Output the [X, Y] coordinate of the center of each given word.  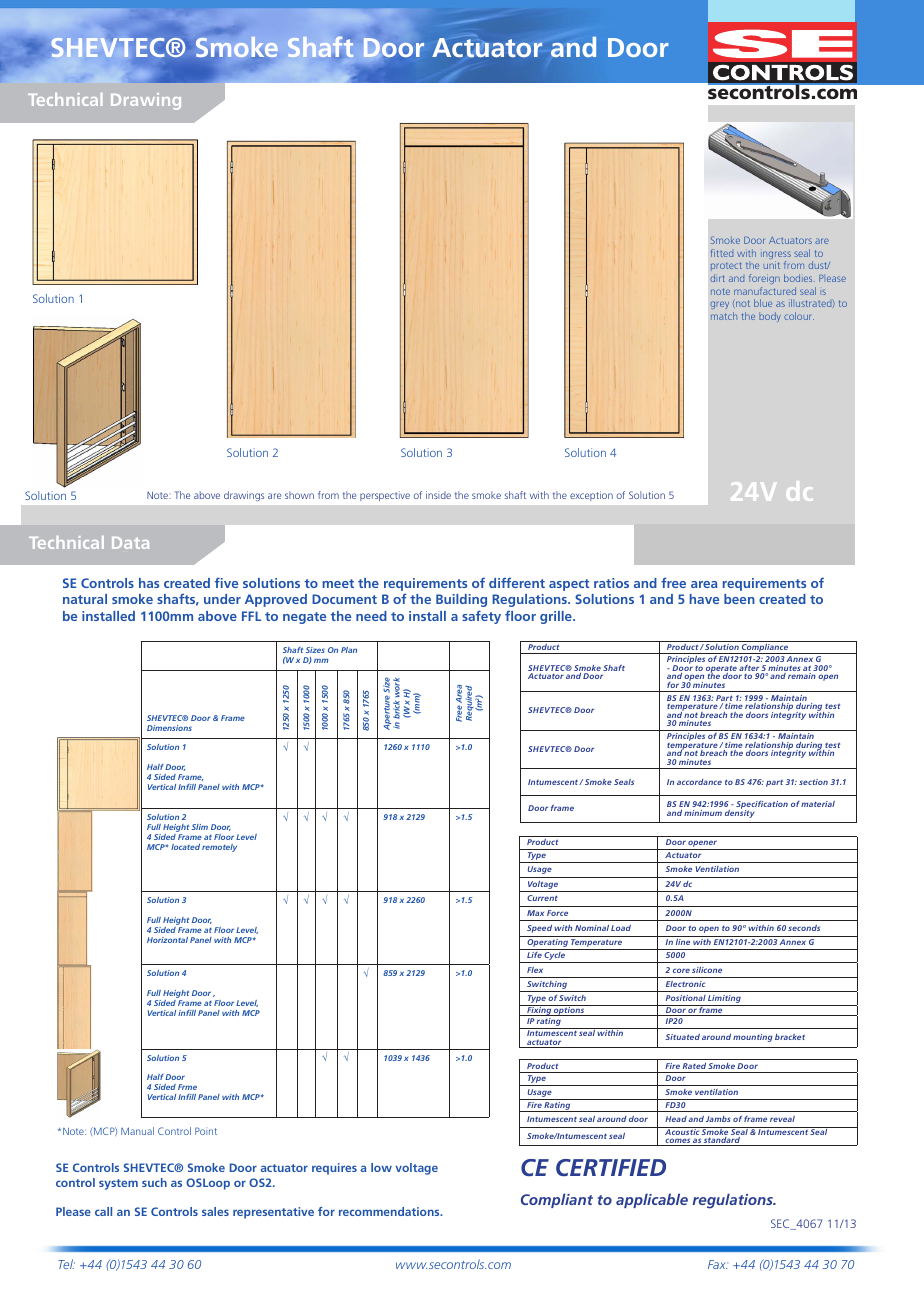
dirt [717, 278]
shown [299, 495]
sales [215, 1211]
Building [461, 600]
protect [726, 266]
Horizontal [167, 940]
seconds [804, 928]
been [739, 599]
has [149, 583]
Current [542, 898]
